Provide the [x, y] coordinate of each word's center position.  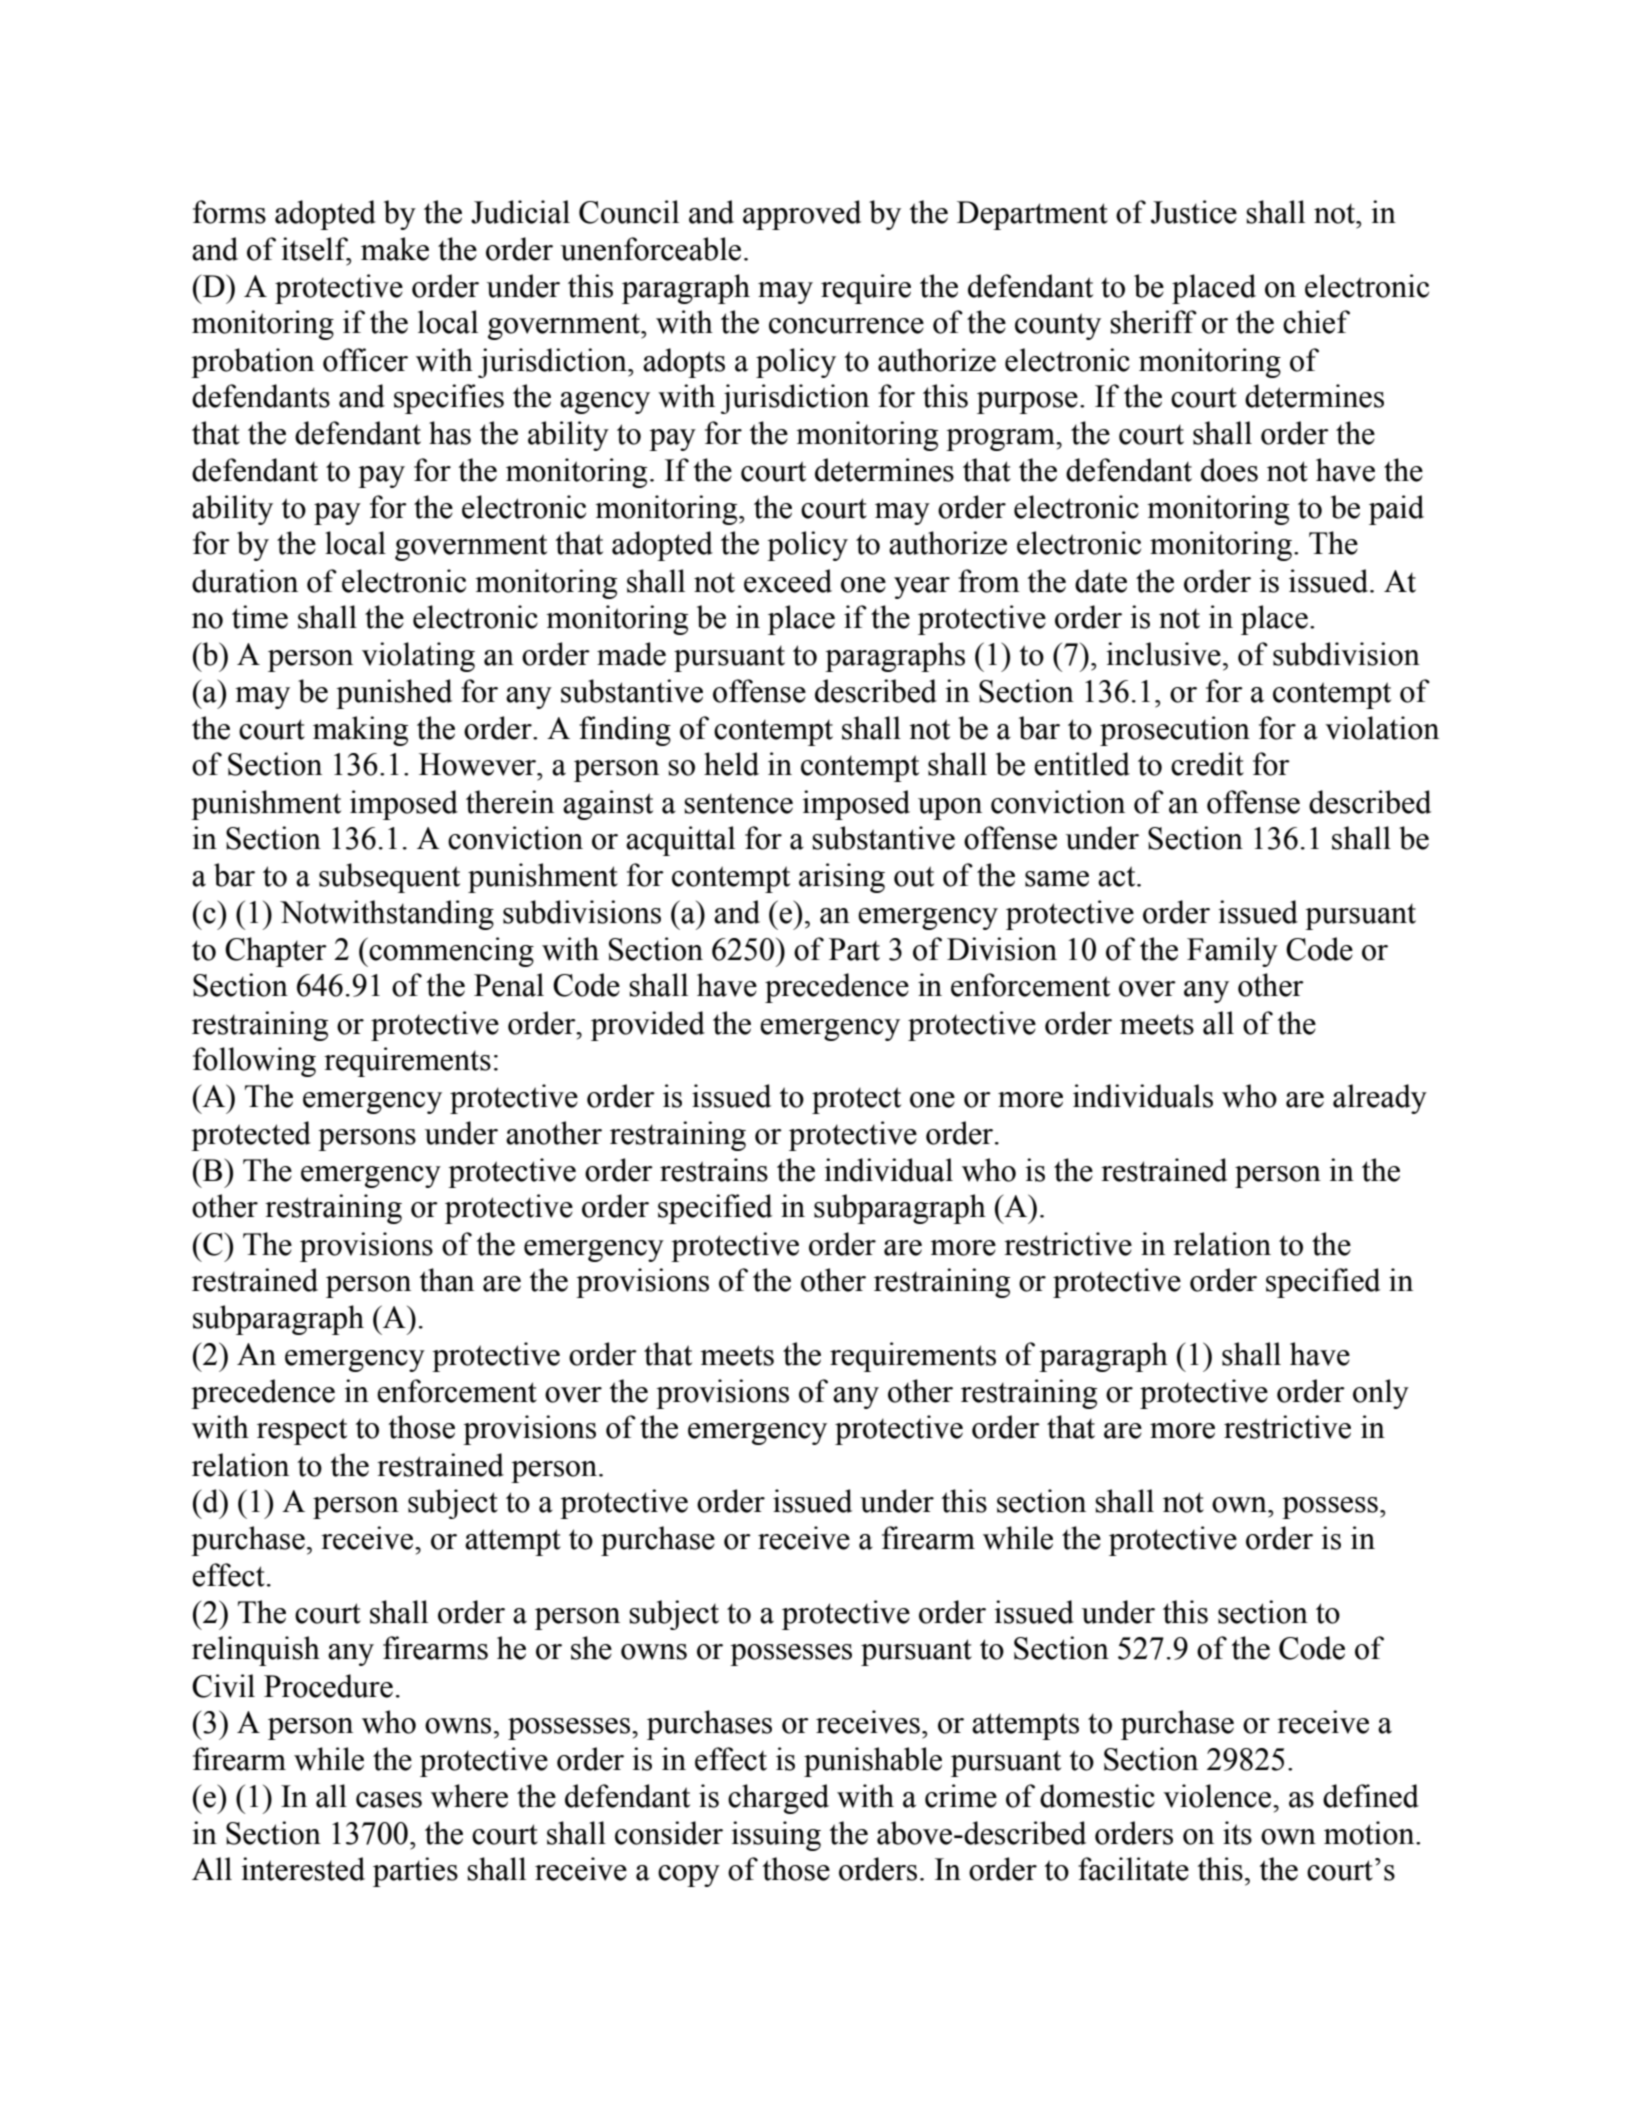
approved [802, 215]
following [254, 1062]
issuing [776, 1836]
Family [1232, 952]
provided [648, 1026]
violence [1218, 1796]
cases [389, 1800]
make [395, 249]
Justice [1194, 212]
